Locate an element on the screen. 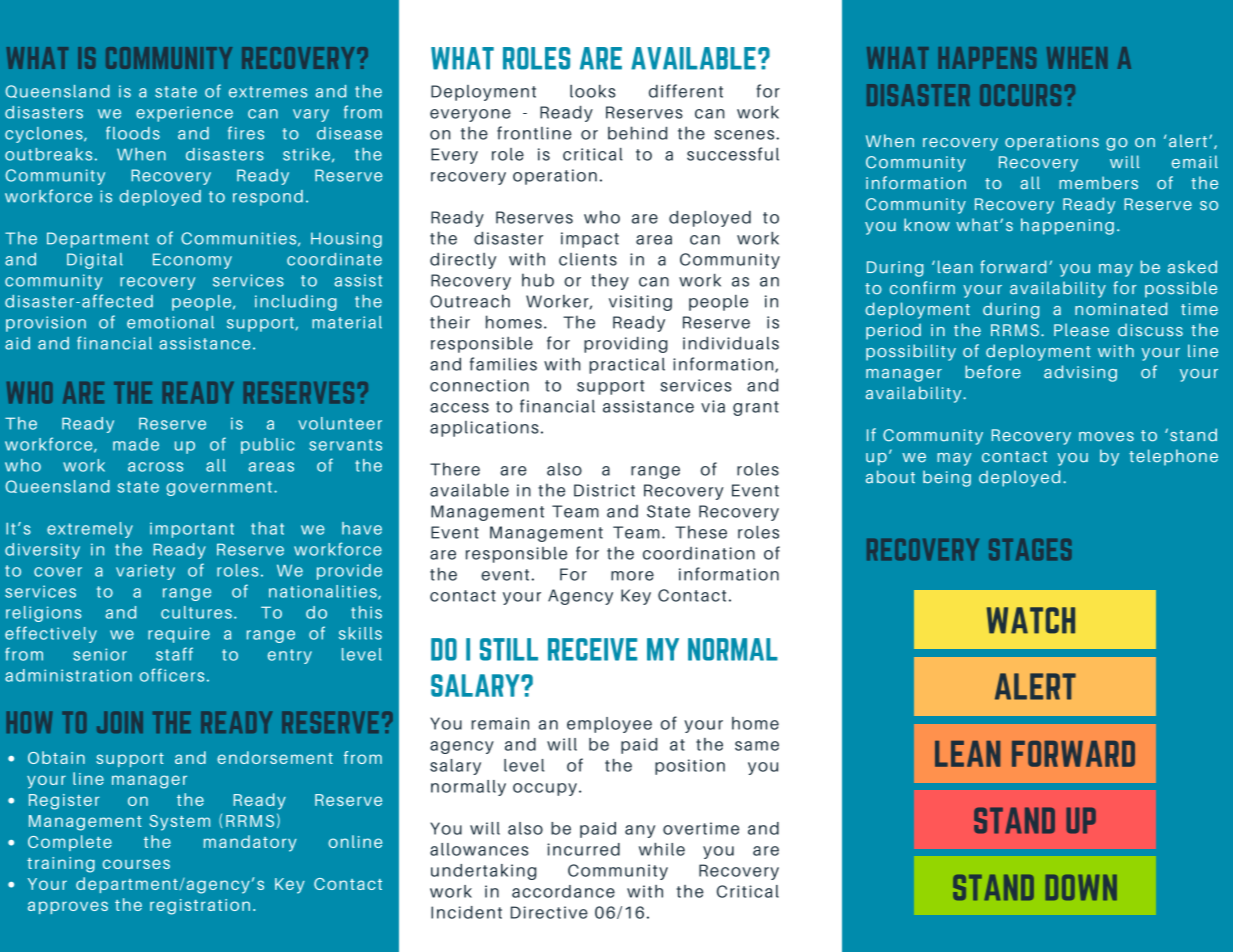 Image resolution: width=1233 pixels, height=952 pixels. DOWN is located at coordinates (1081, 887).
